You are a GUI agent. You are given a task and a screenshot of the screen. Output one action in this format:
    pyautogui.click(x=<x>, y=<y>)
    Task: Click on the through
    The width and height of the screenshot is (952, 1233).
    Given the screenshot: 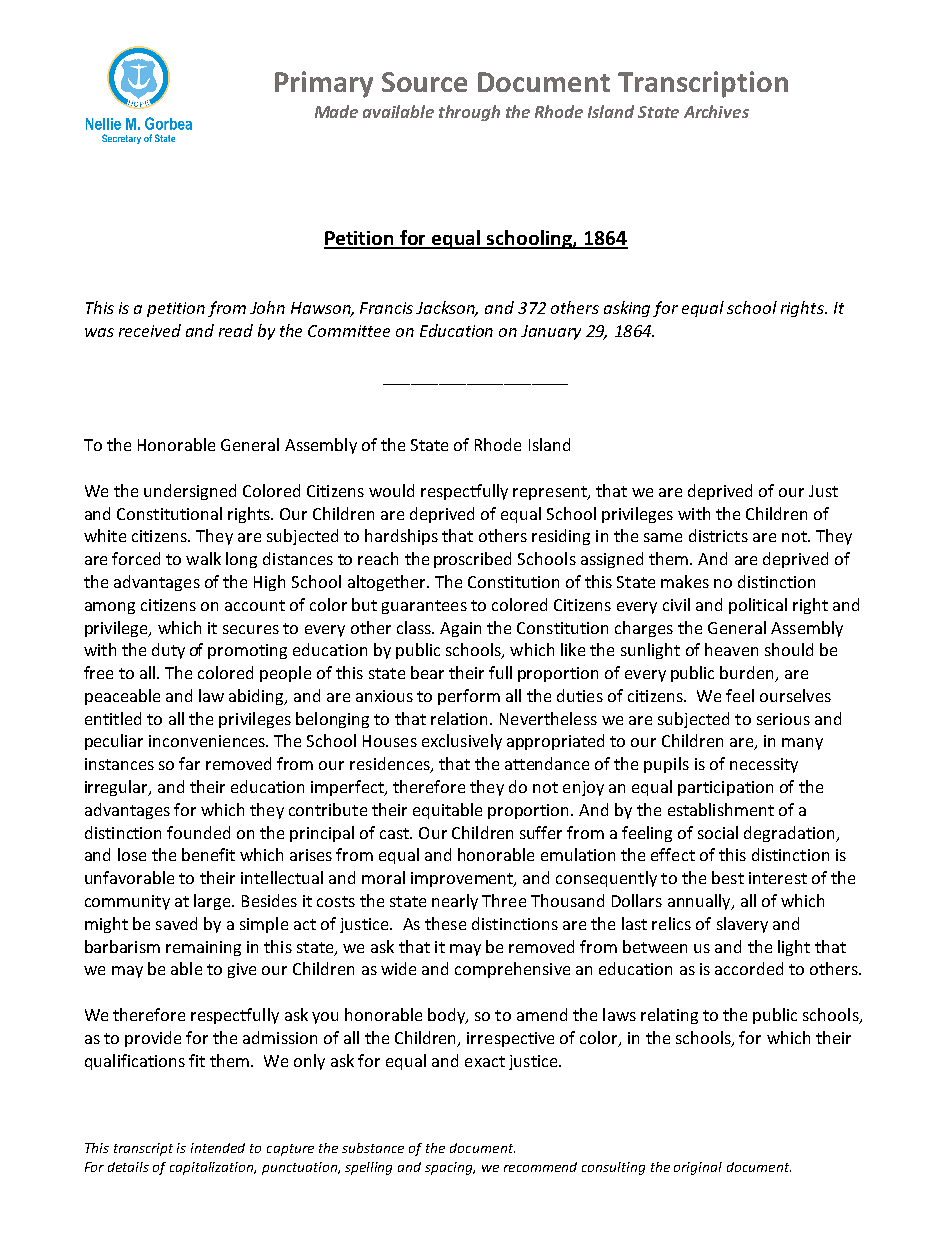 What is the action you would take?
    pyautogui.click(x=469, y=113)
